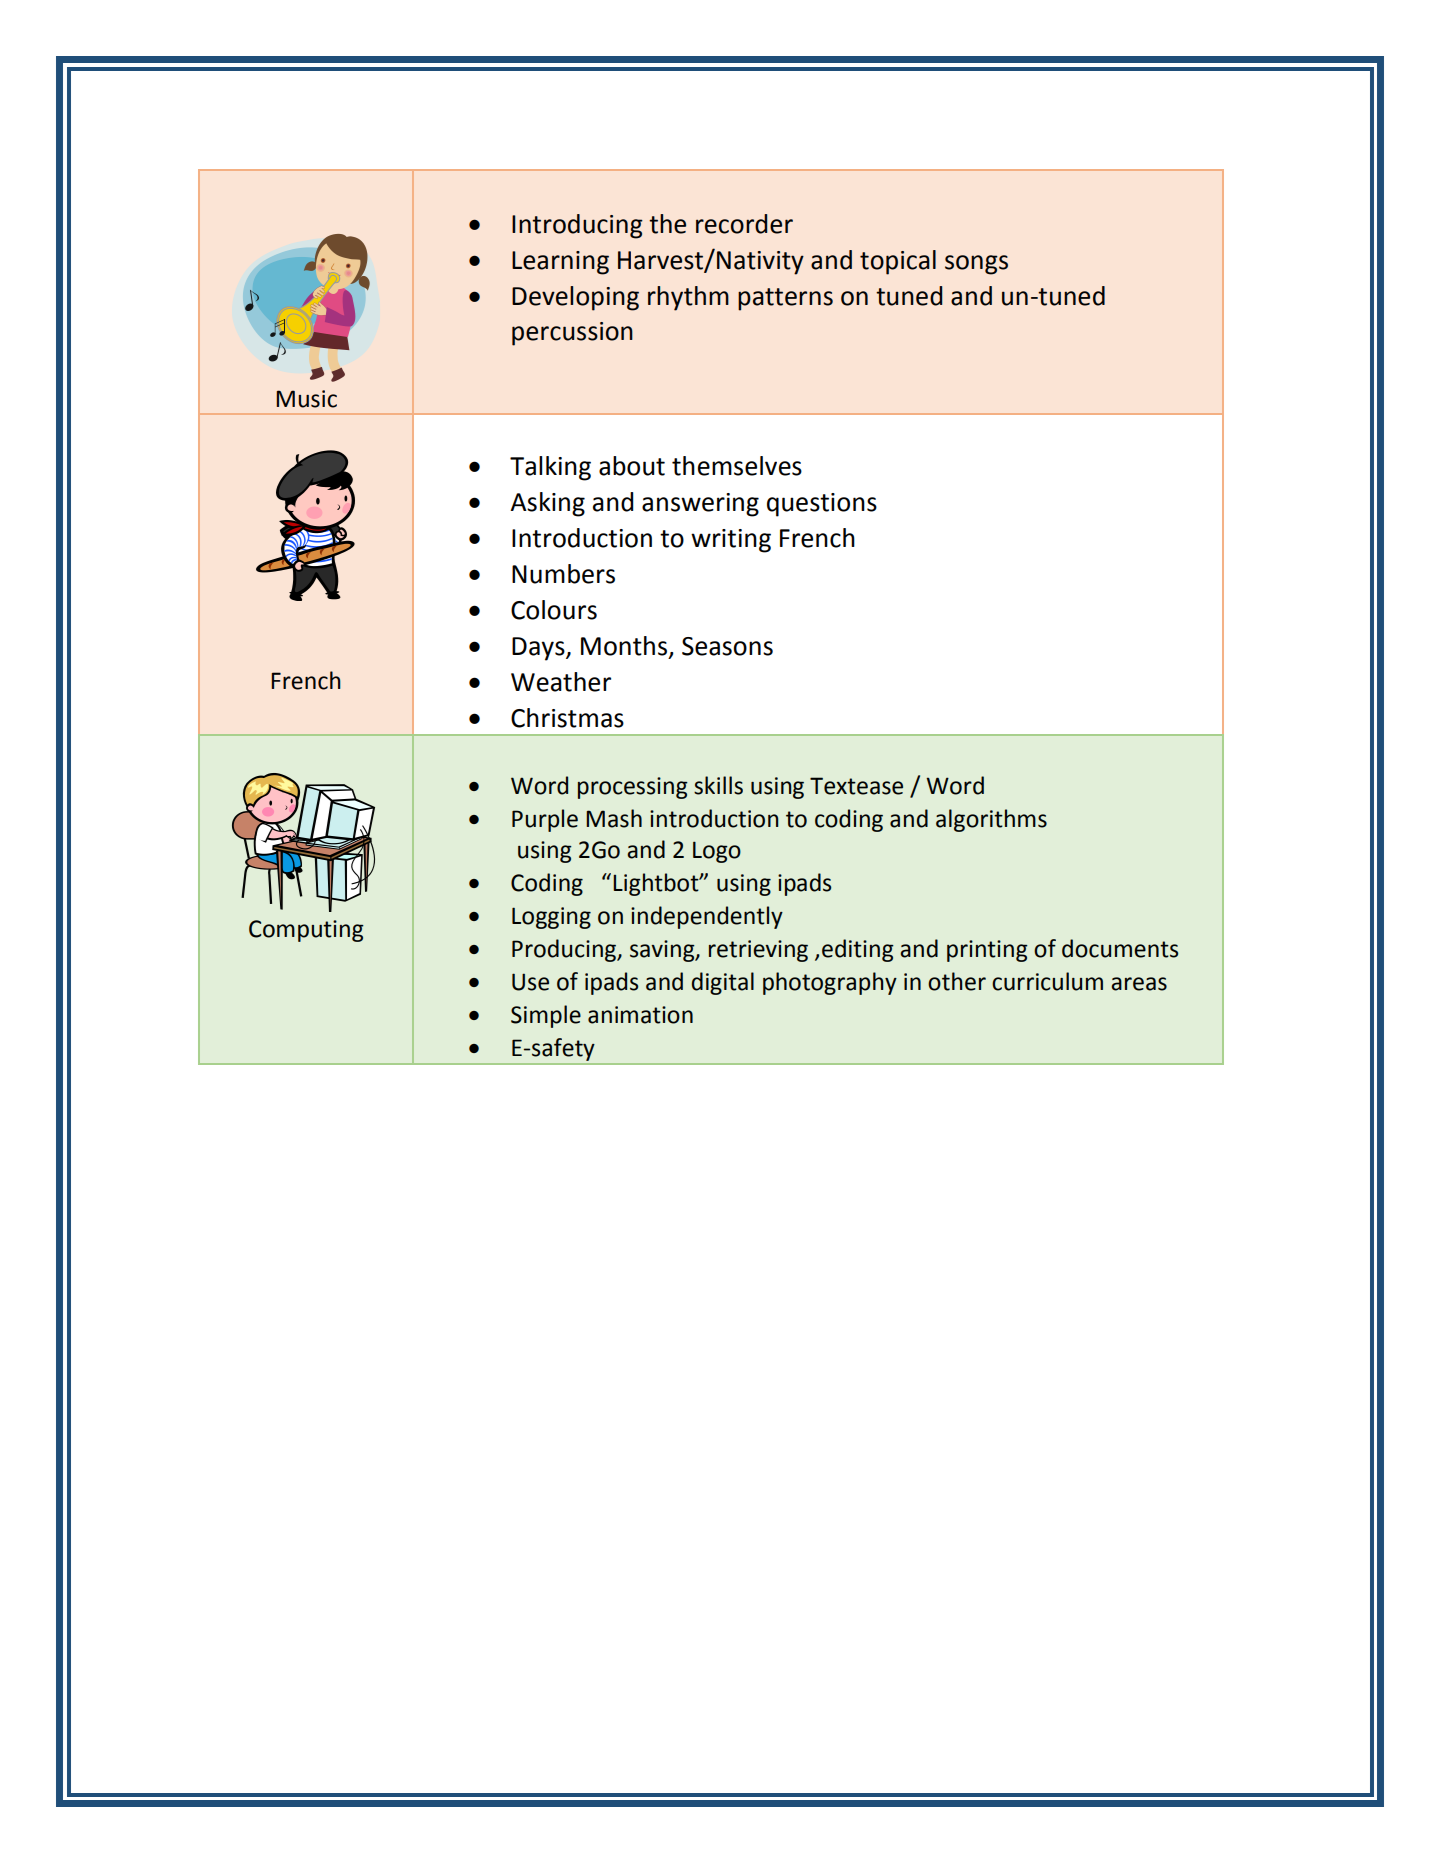  What do you see at coordinates (976, 265) in the image?
I see `songs` at bounding box center [976, 265].
